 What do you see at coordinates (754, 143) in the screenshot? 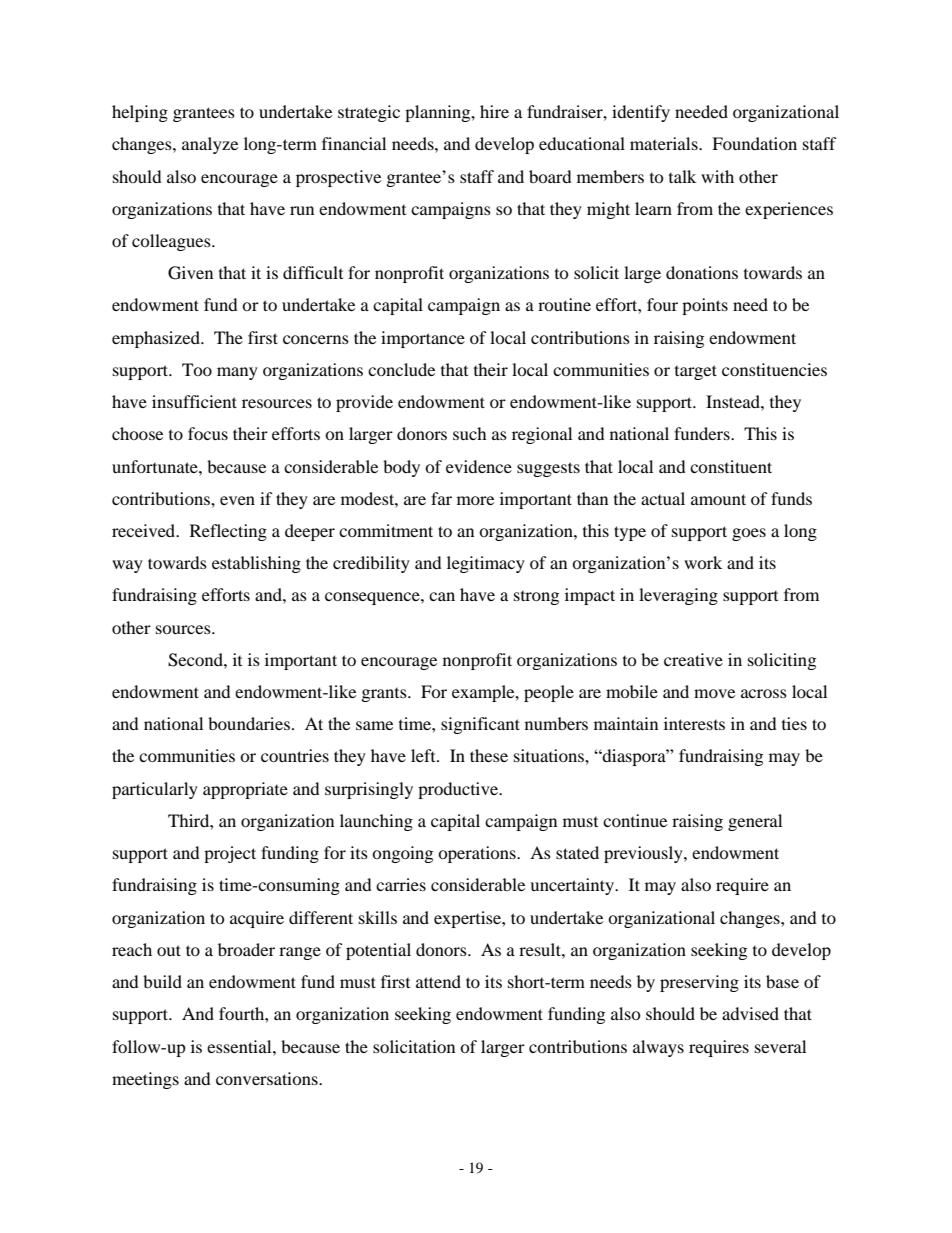
I see `Foundation` at bounding box center [754, 143].
